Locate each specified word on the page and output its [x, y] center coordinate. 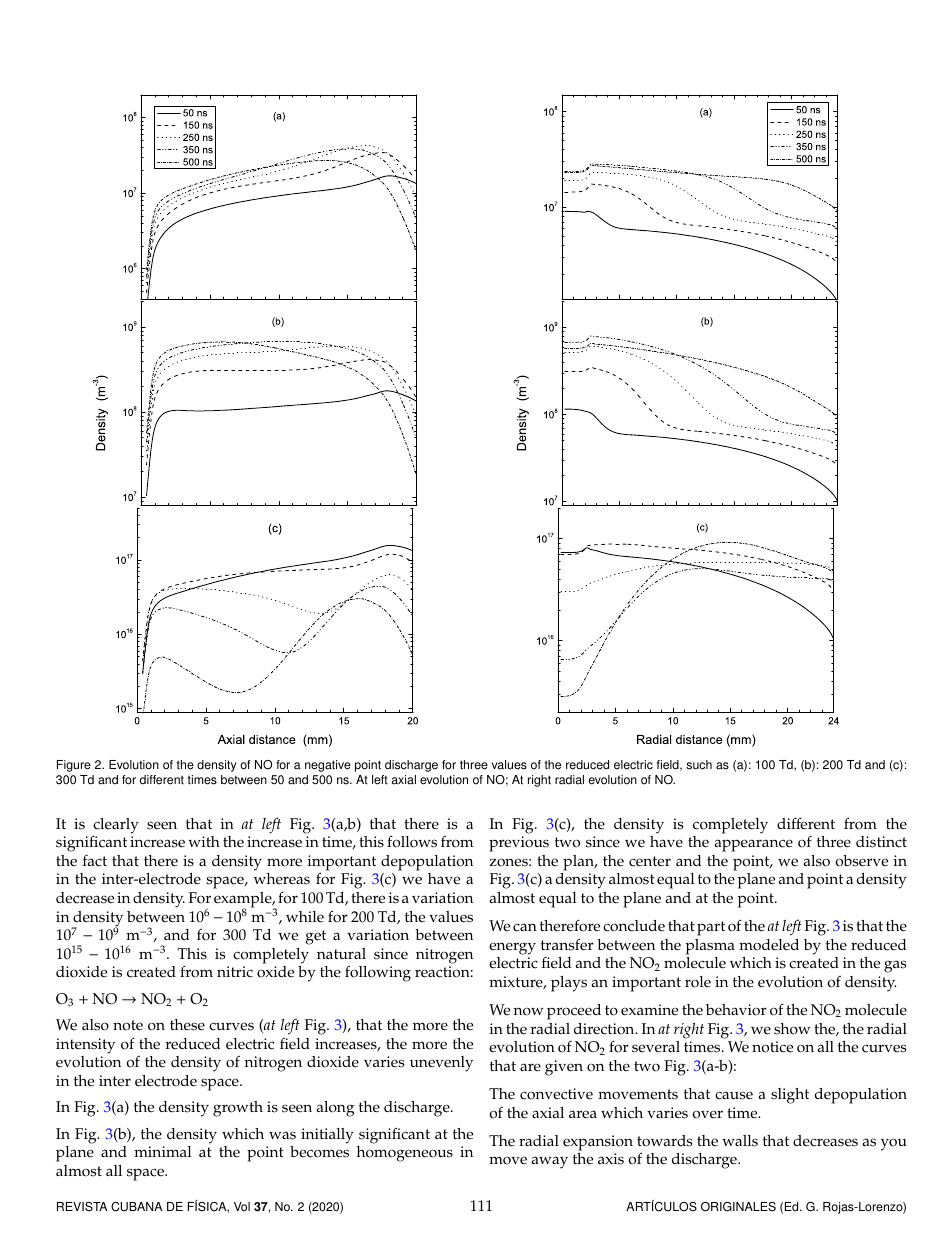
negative [328, 766]
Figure [74, 766]
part [711, 928]
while [305, 917]
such [699, 765]
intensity [85, 1046]
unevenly [441, 1064]
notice [772, 1047]
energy [512, 948]
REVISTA [82, 1207]
